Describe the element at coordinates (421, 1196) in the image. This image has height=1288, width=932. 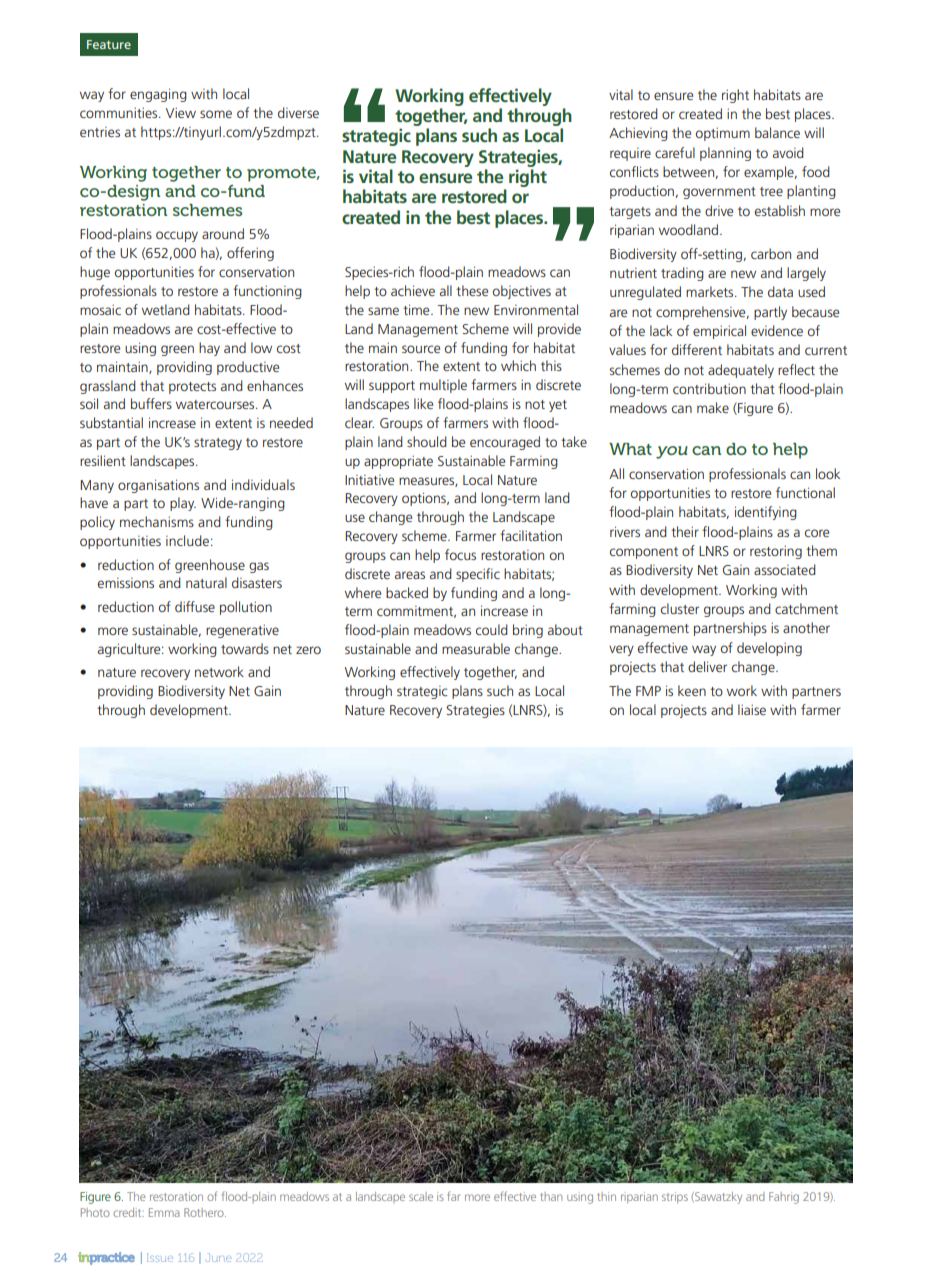
I see `scale` at that location.
